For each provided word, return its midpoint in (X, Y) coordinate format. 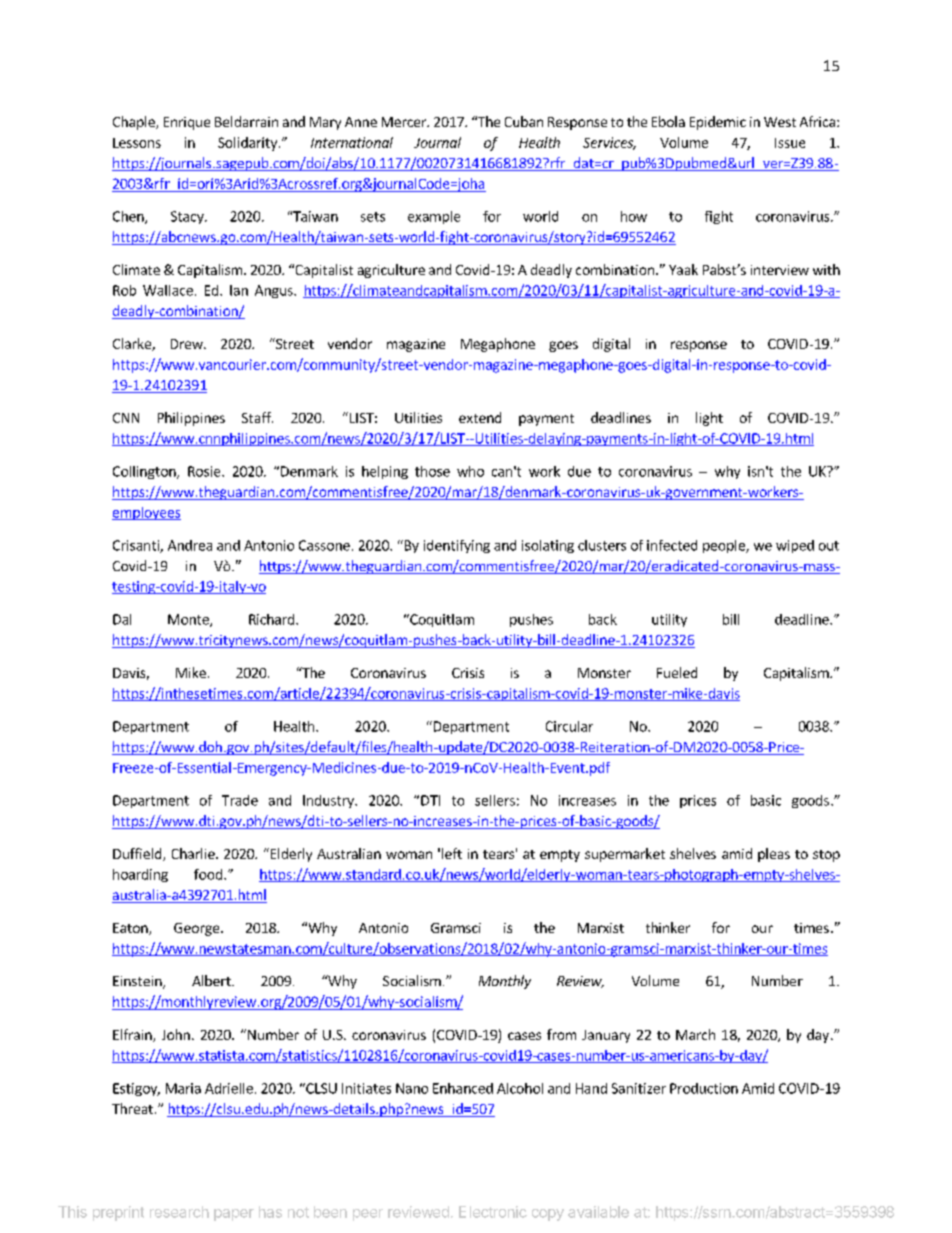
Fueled (677, 672)
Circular (569, 726)
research (179, 1212)
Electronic (493, 1212)
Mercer (405, 122)
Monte (189, 620)
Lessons (137, 143)
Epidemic (718, 123)
